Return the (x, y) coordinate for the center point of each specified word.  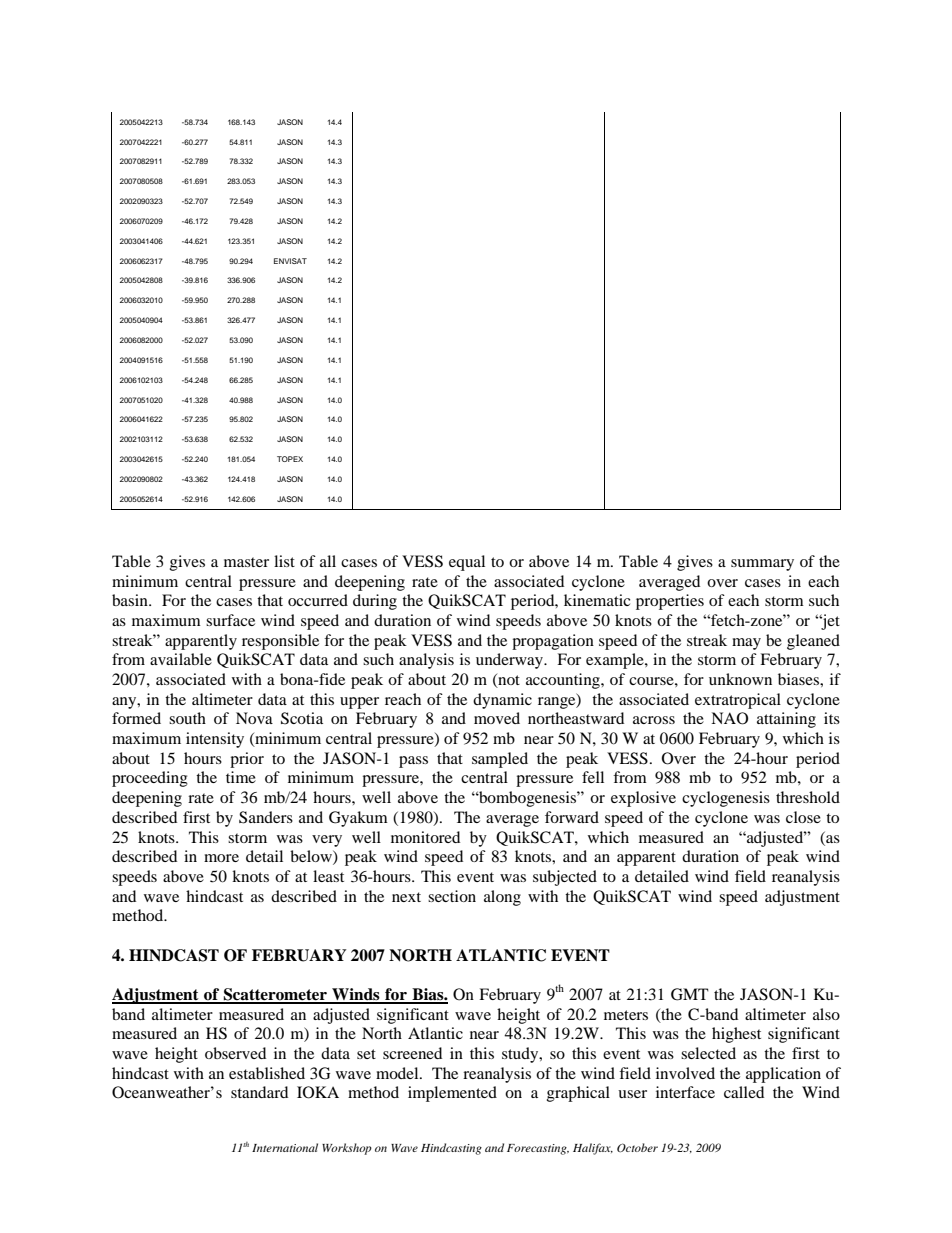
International (285, 1147)
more (221, 858)
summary (762, 565)
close (803, 817)
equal (467, 563)
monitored (425, 837)
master (246, 562)
